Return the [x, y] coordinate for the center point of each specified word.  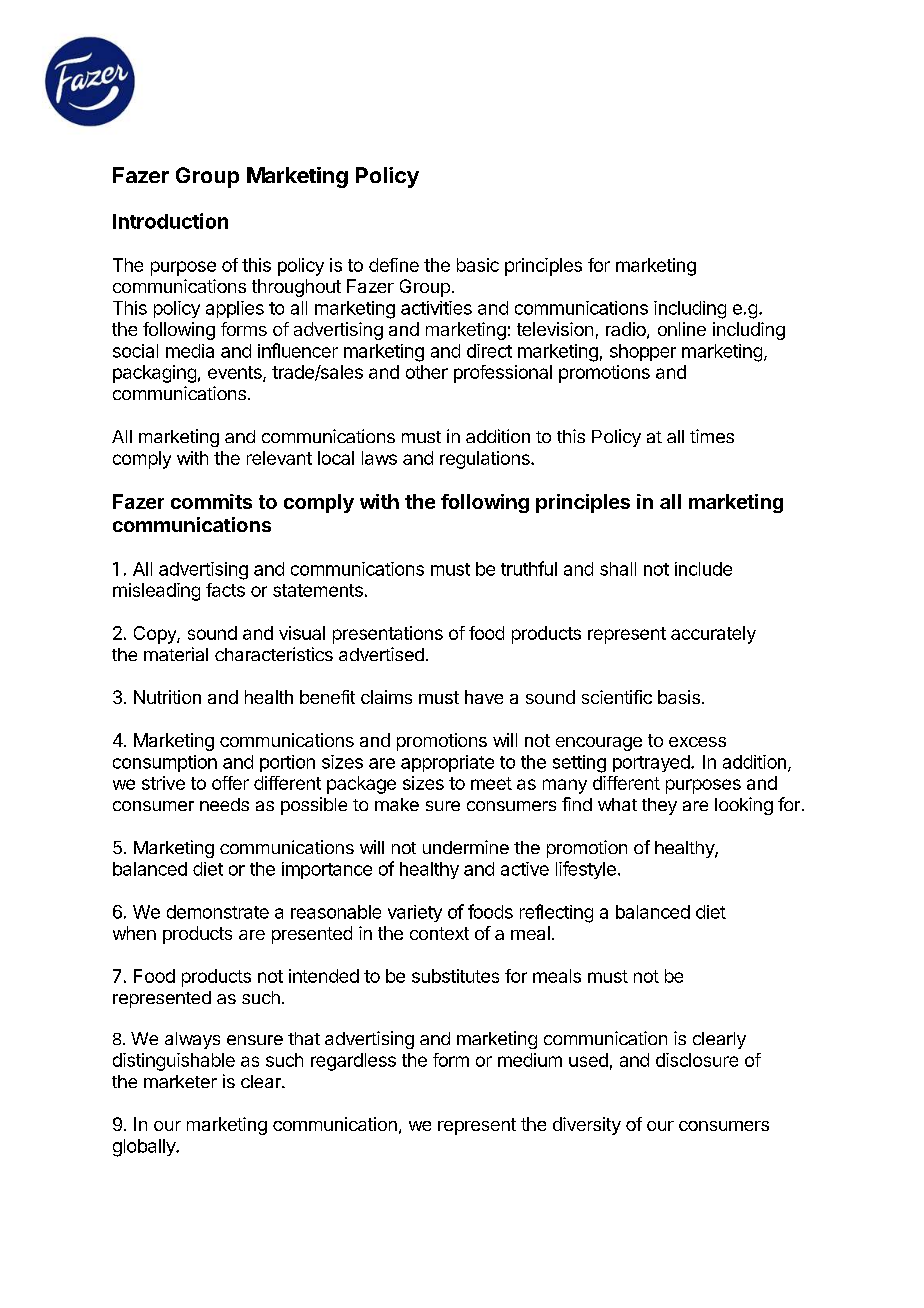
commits [211, 501]
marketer [180, 1081]
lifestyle [586, 870]
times [712, 436]
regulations [486, 460]
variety [415, 913]
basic [478, 265]
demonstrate [218, 912]
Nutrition [167, 697]
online [682, 329]
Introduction [170, 221]
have [484, 697]
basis [679, 697]
